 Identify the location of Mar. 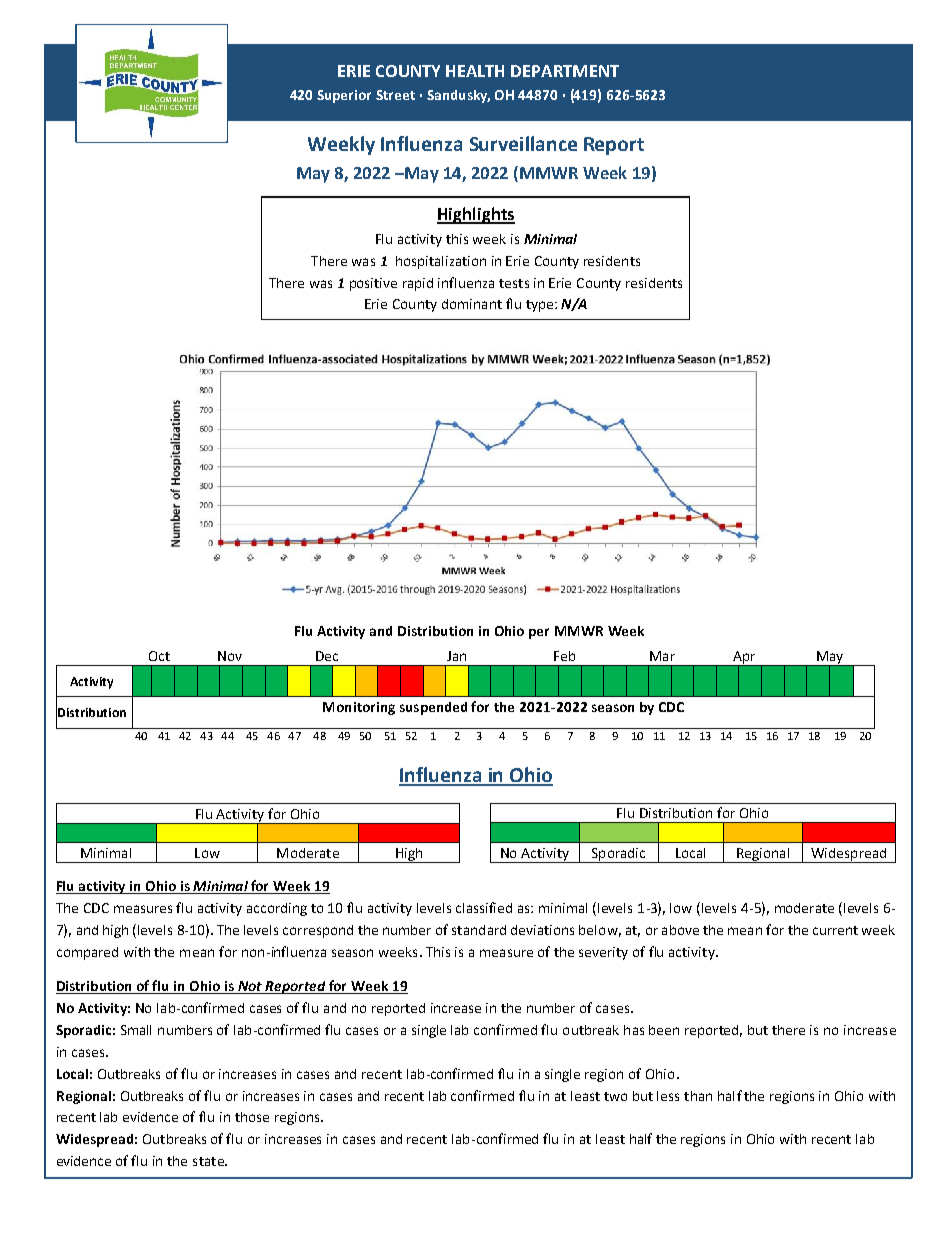
(662, 656).
